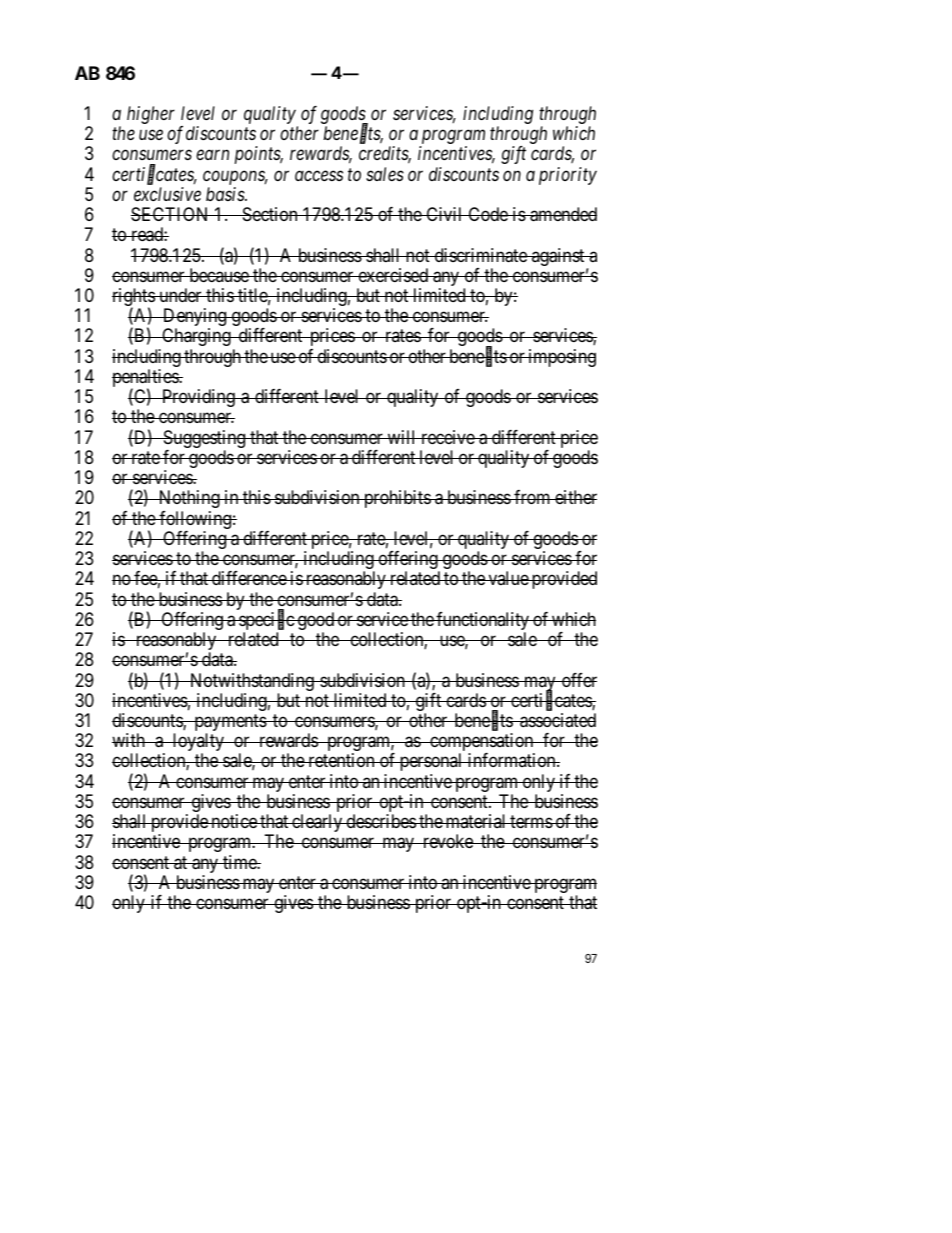 This page has height=1233, width=952. Describe the element at coordinates (319, 175) in the page. I see `access` at that location.
